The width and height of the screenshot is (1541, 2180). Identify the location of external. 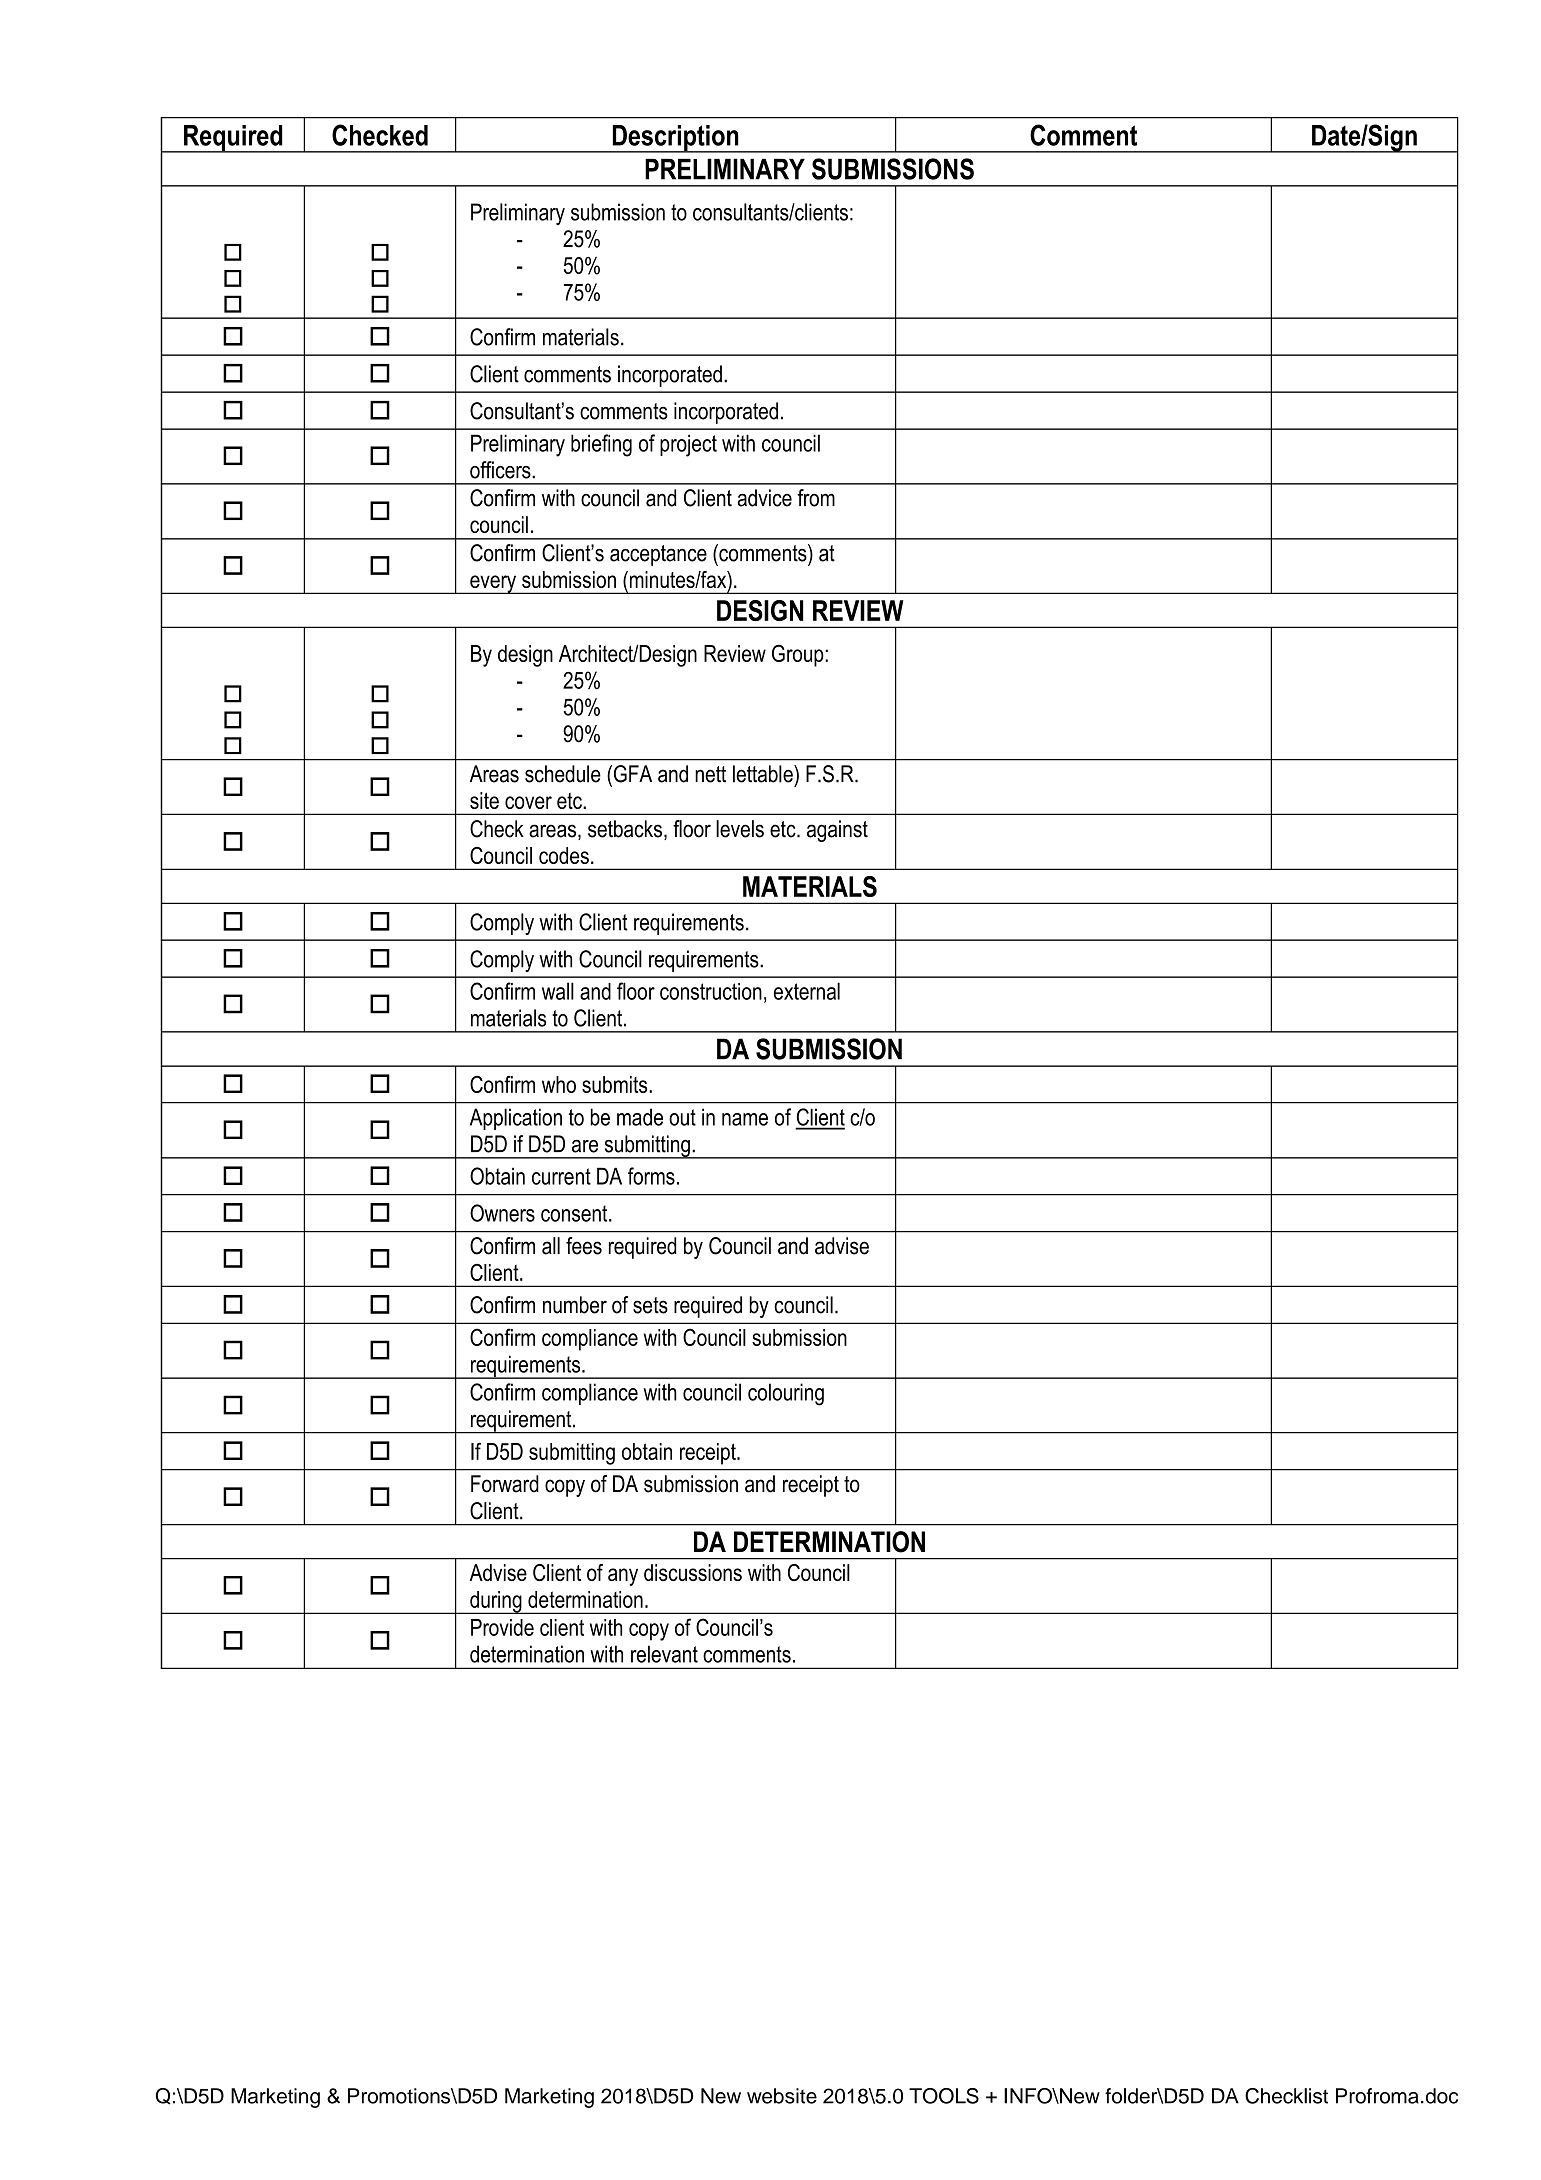
(807, 991).
